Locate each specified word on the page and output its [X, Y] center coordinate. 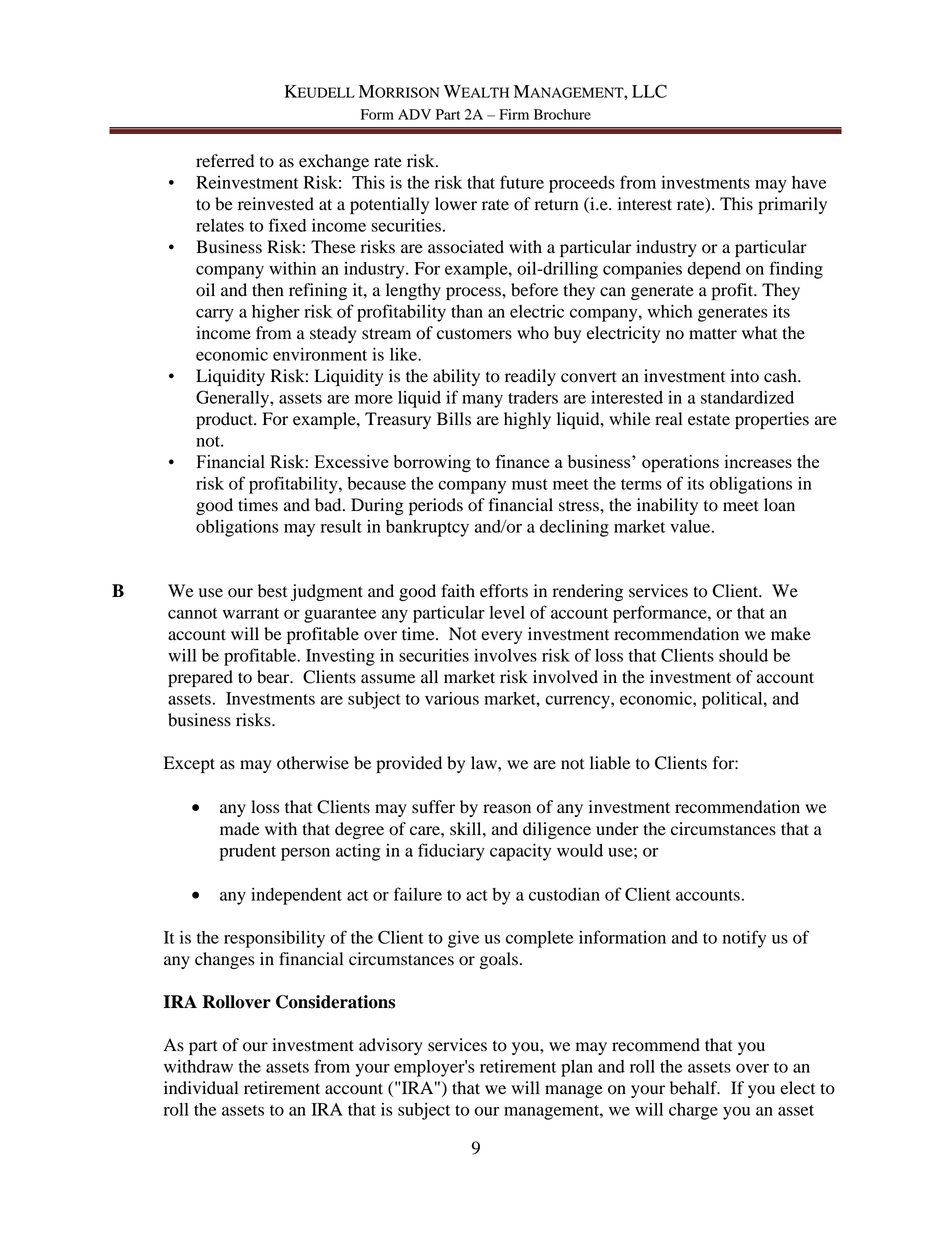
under [617, 829]
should [743, 655]
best [272, 591]
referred [225, 161]
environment [320, 354]
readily [530, 377]
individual [201, 1088]
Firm [514, 114]
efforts [504, 591]
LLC [649, 91]
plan [577, 1068]
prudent [247, 852]
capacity [520, 852]
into [745, 376]
